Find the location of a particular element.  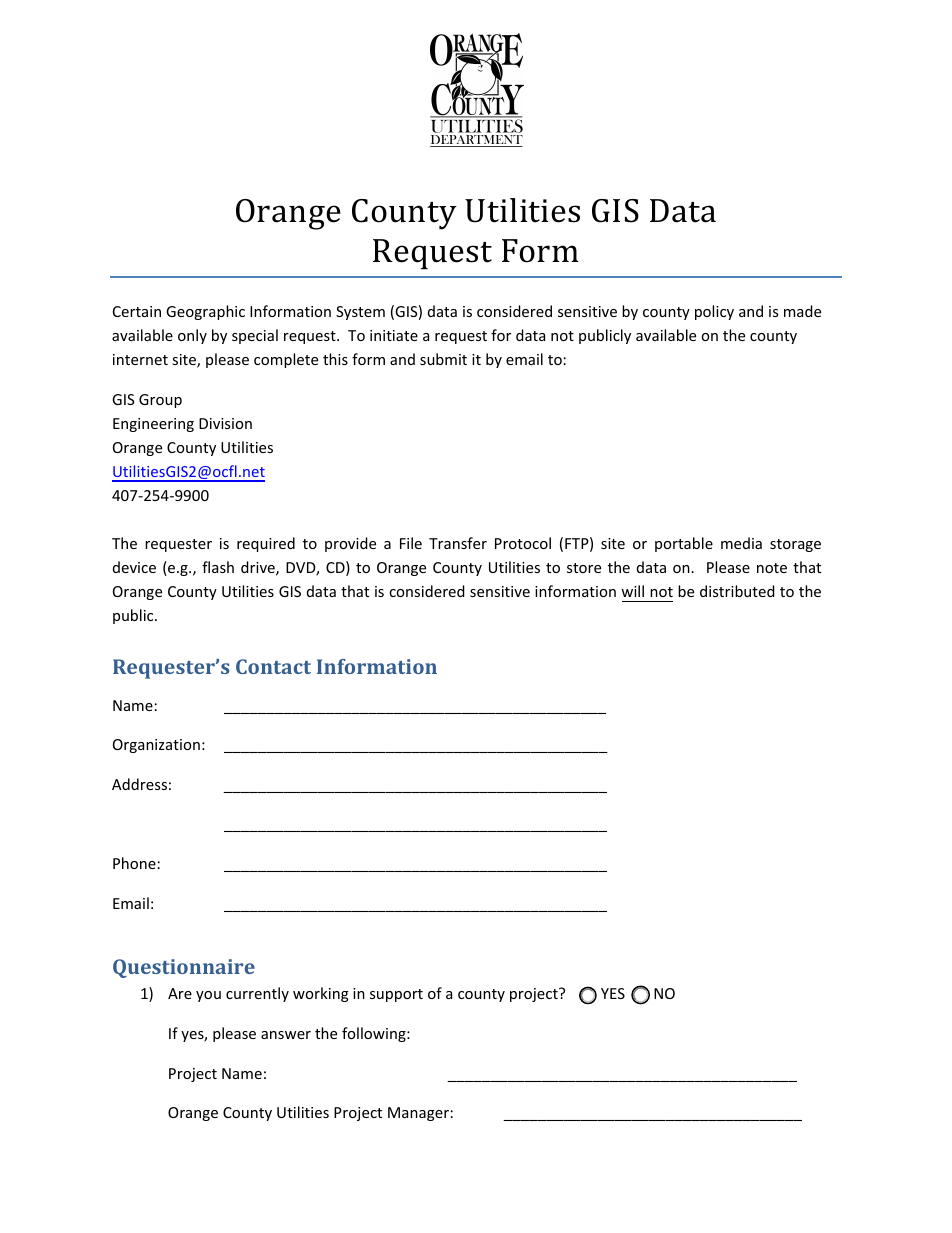

media is located at coordinates (741, 543).
